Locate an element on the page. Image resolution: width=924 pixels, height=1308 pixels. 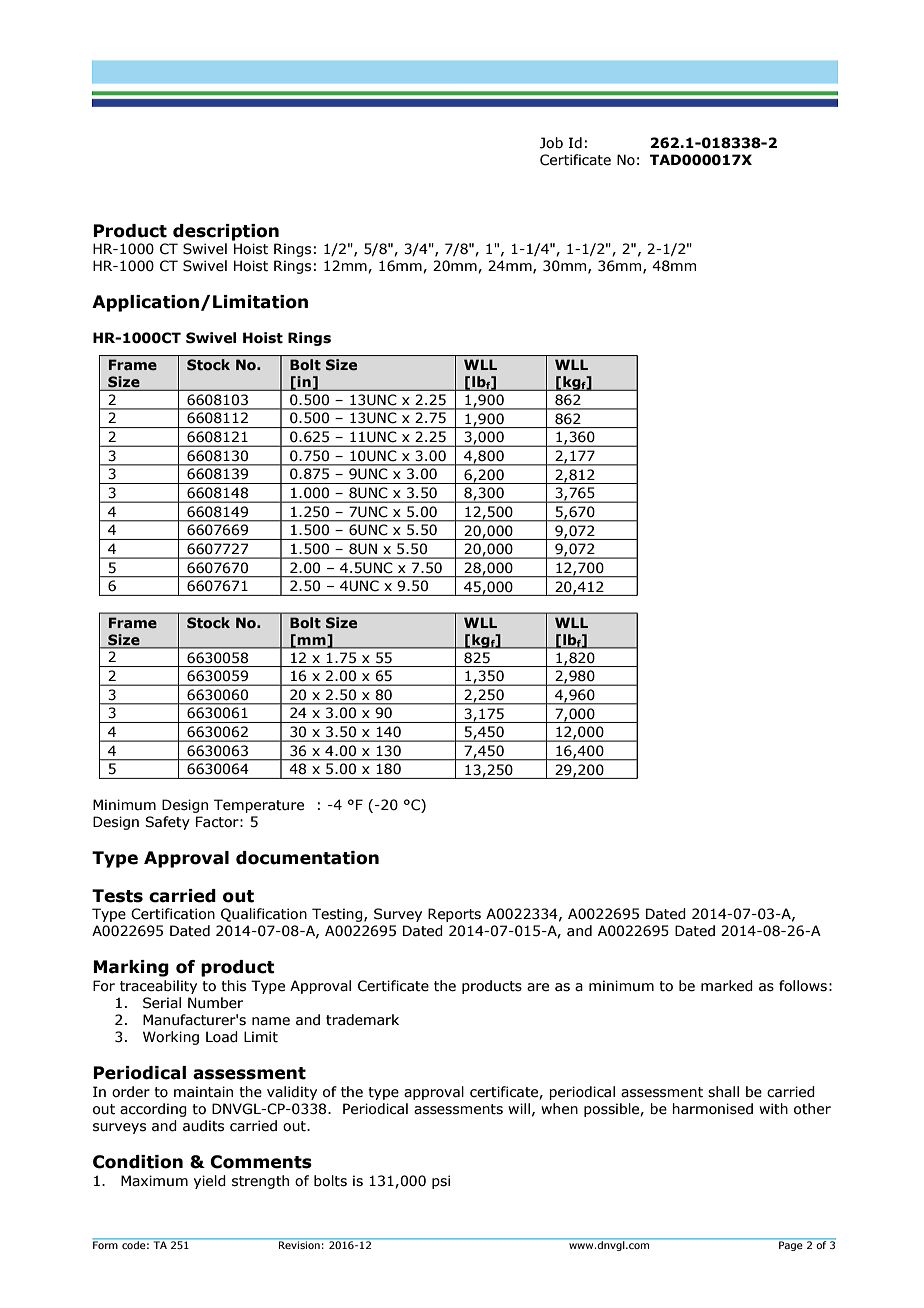
Temperature is located at coordinates (259, 806).
